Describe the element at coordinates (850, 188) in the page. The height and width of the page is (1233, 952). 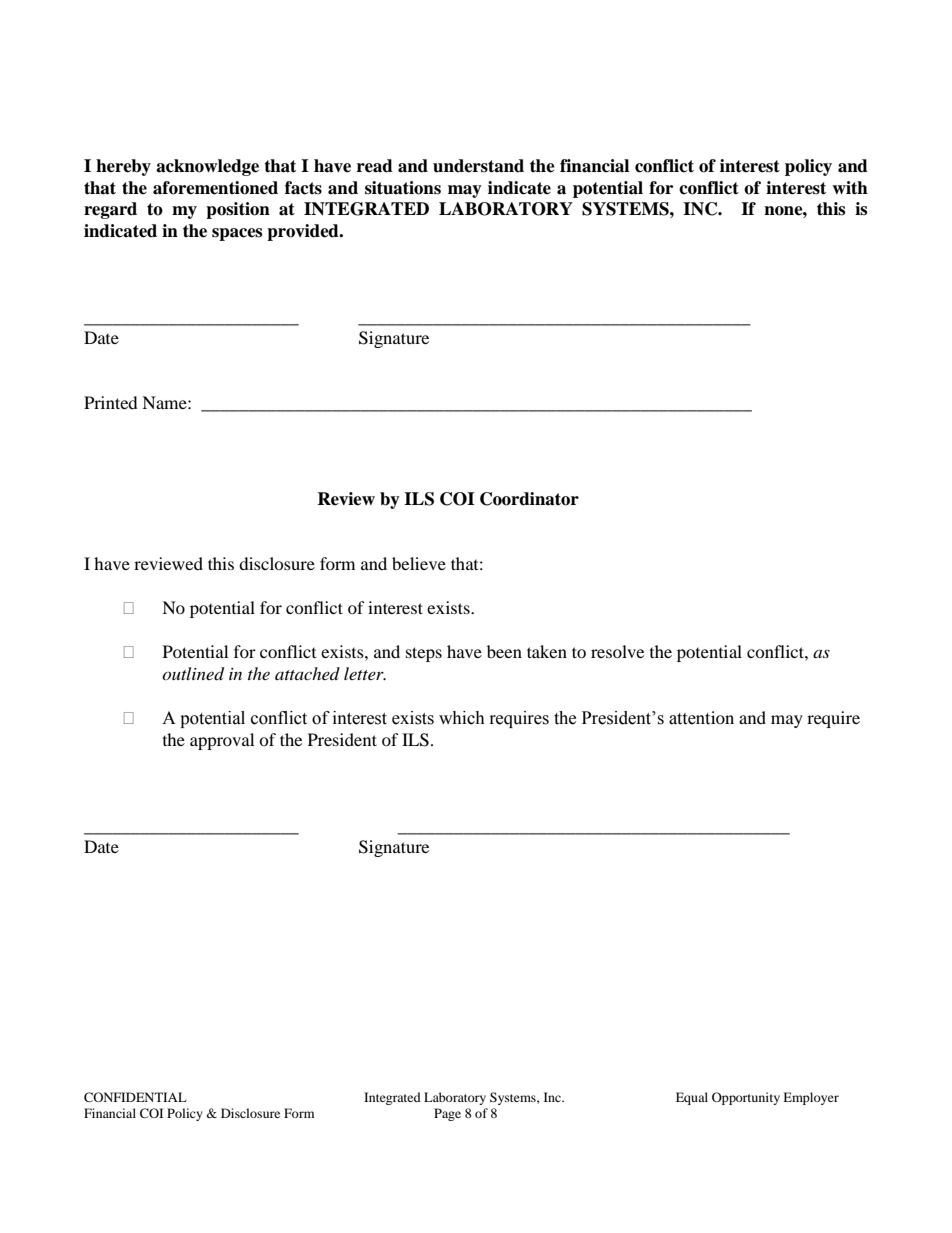
I see `with` at that location.
